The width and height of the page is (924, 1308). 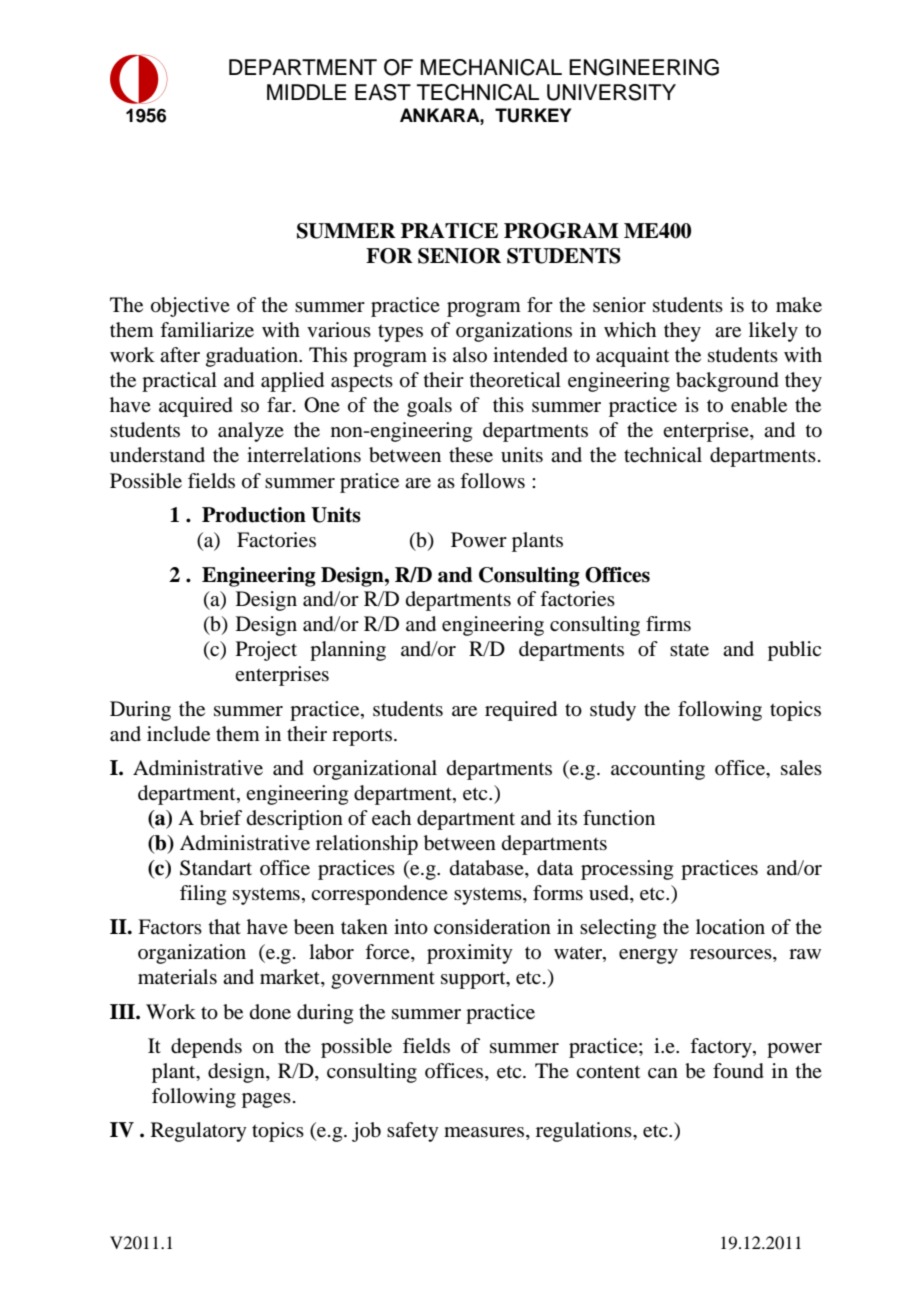 I want to click on also, so click(x=470, y=354).
